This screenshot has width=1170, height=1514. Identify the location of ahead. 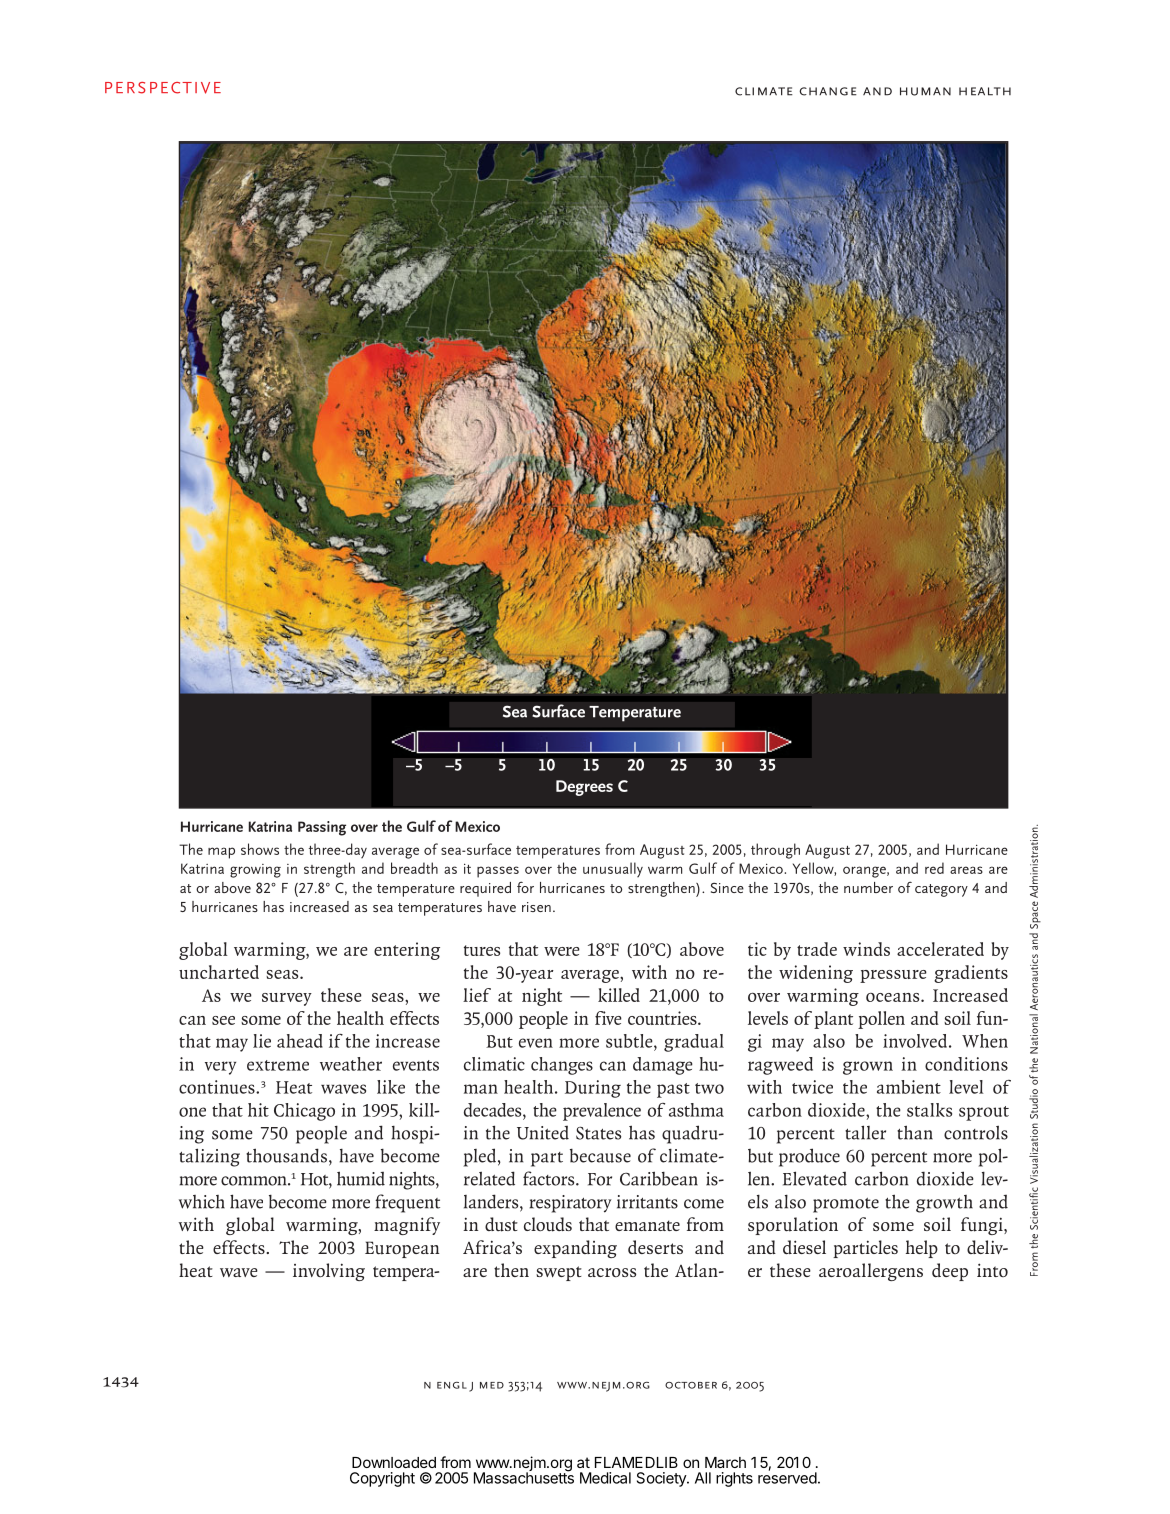
(300, 1041).
